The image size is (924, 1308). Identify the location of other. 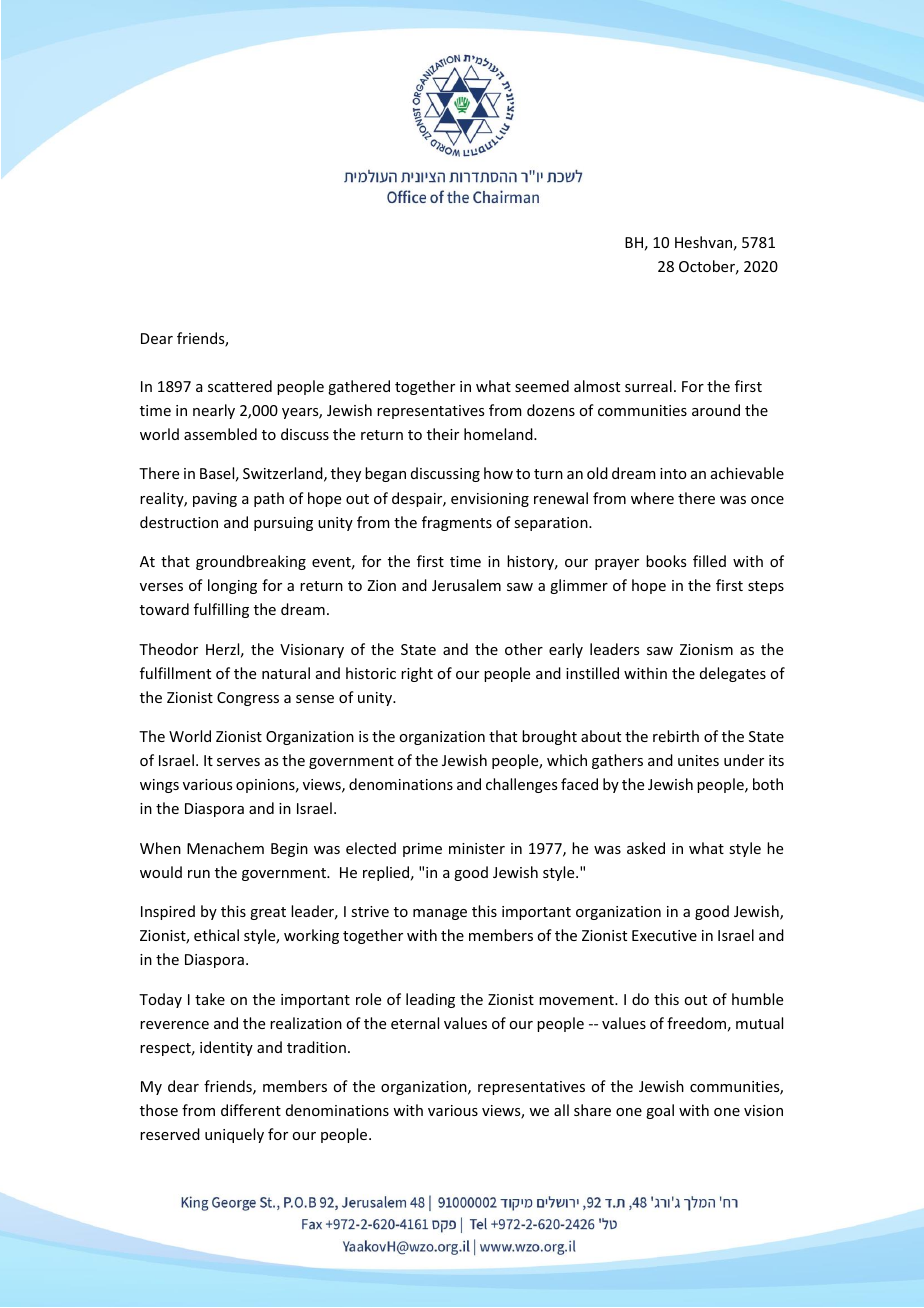
(524, 649).
